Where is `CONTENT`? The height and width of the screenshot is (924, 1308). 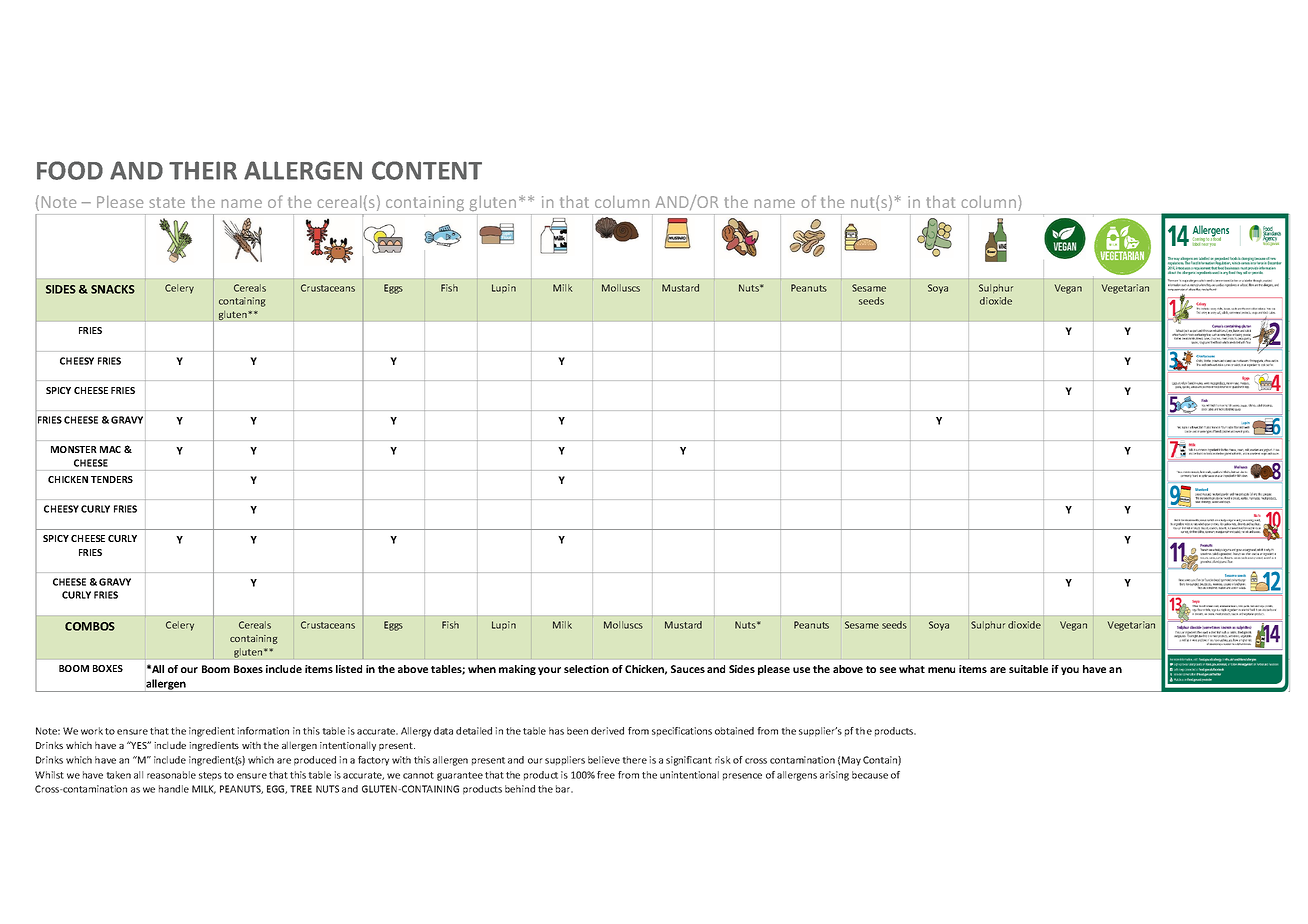
CONTENT is located at coordinates (427, 170).
